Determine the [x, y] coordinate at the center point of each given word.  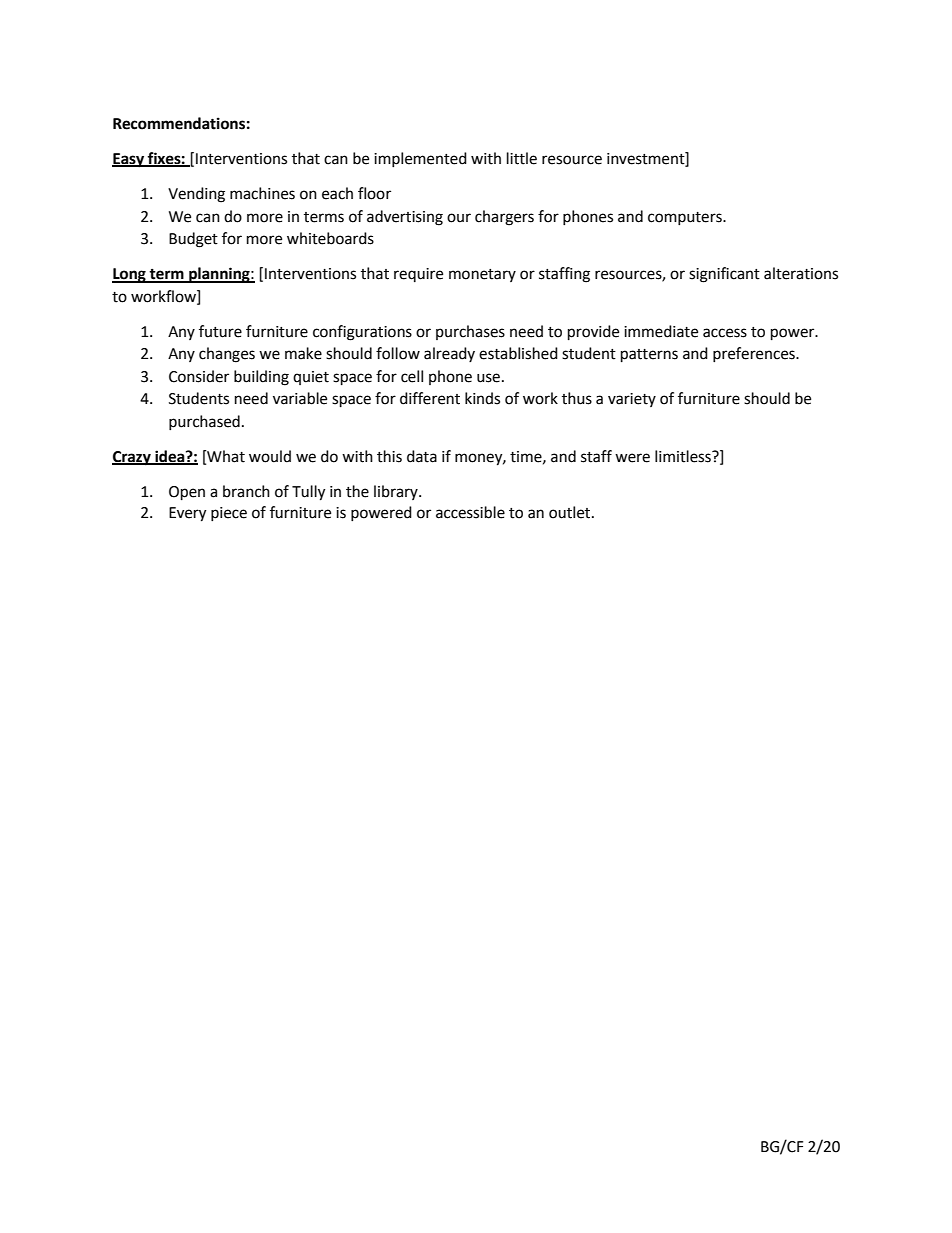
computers [686, 218]
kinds [482, 398]
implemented [420, 159]
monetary [482, 275]
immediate [661, 331]
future [220, 331]
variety [632, 400]
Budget [193, 240]
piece [229, 514]
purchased [204, 422]
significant [724, 275]
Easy [129, 160]
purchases [470, 332]
